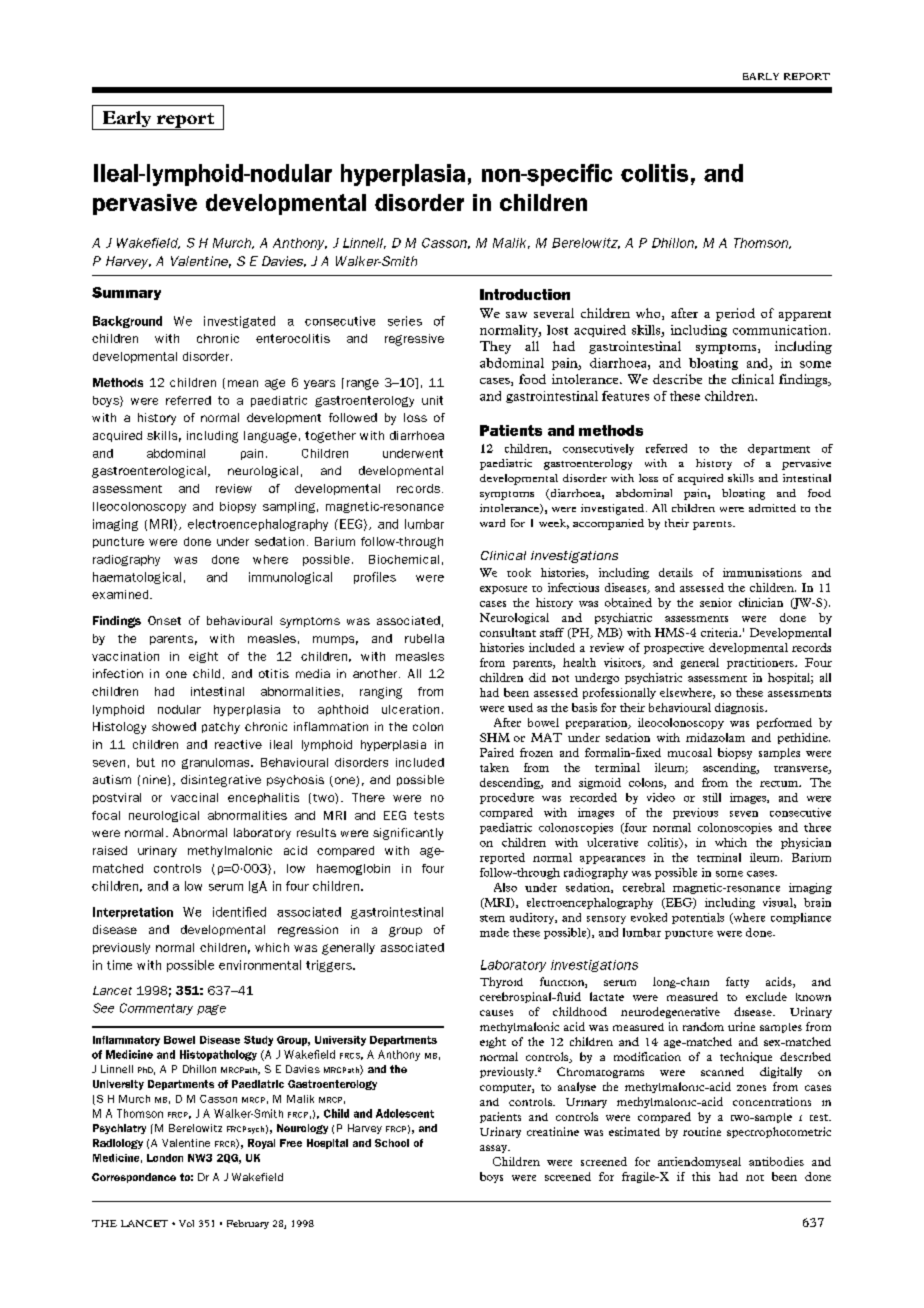  I want to click on Thyroid, so click(501, 982).
